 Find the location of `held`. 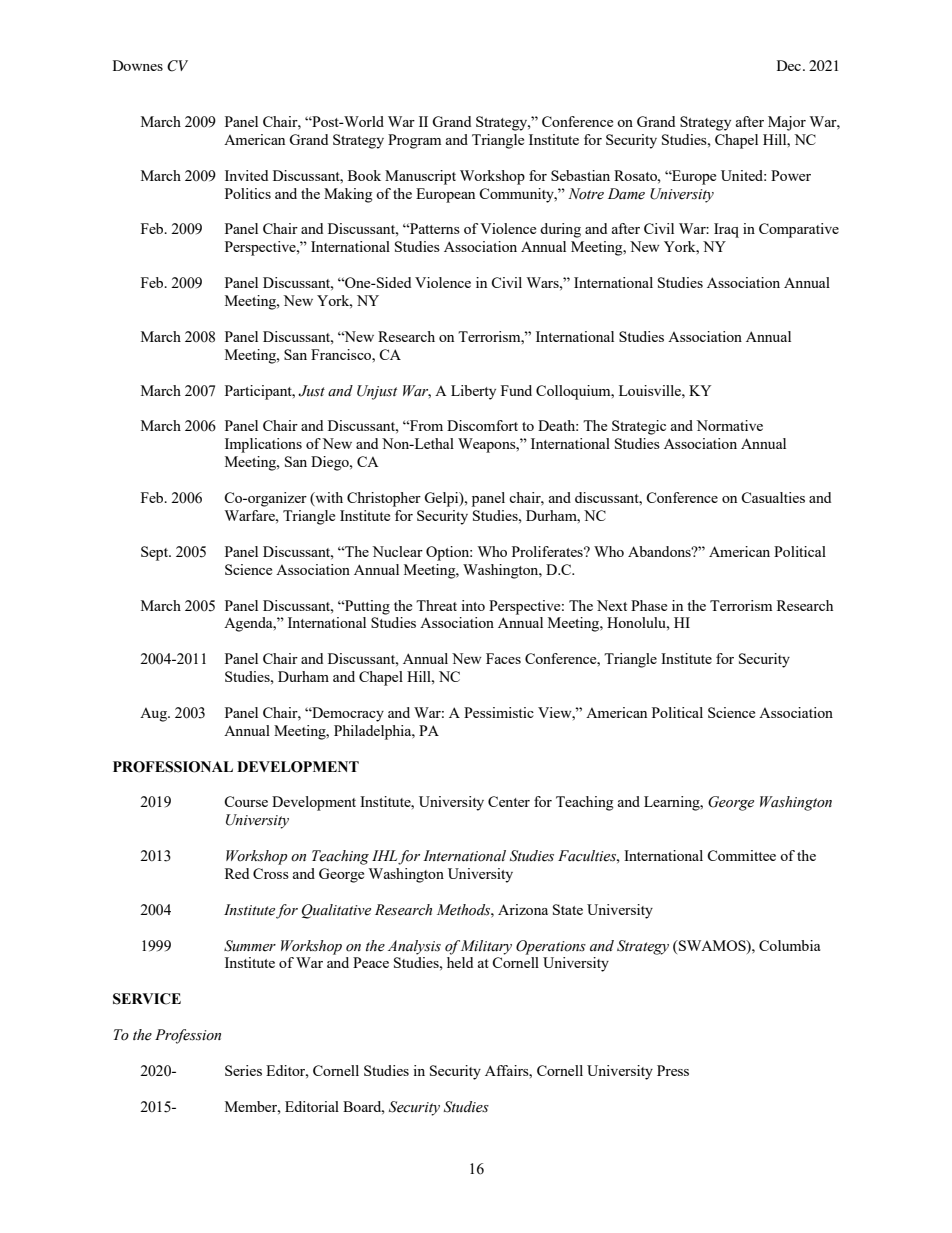

held is located at coordinates (460, 962).
